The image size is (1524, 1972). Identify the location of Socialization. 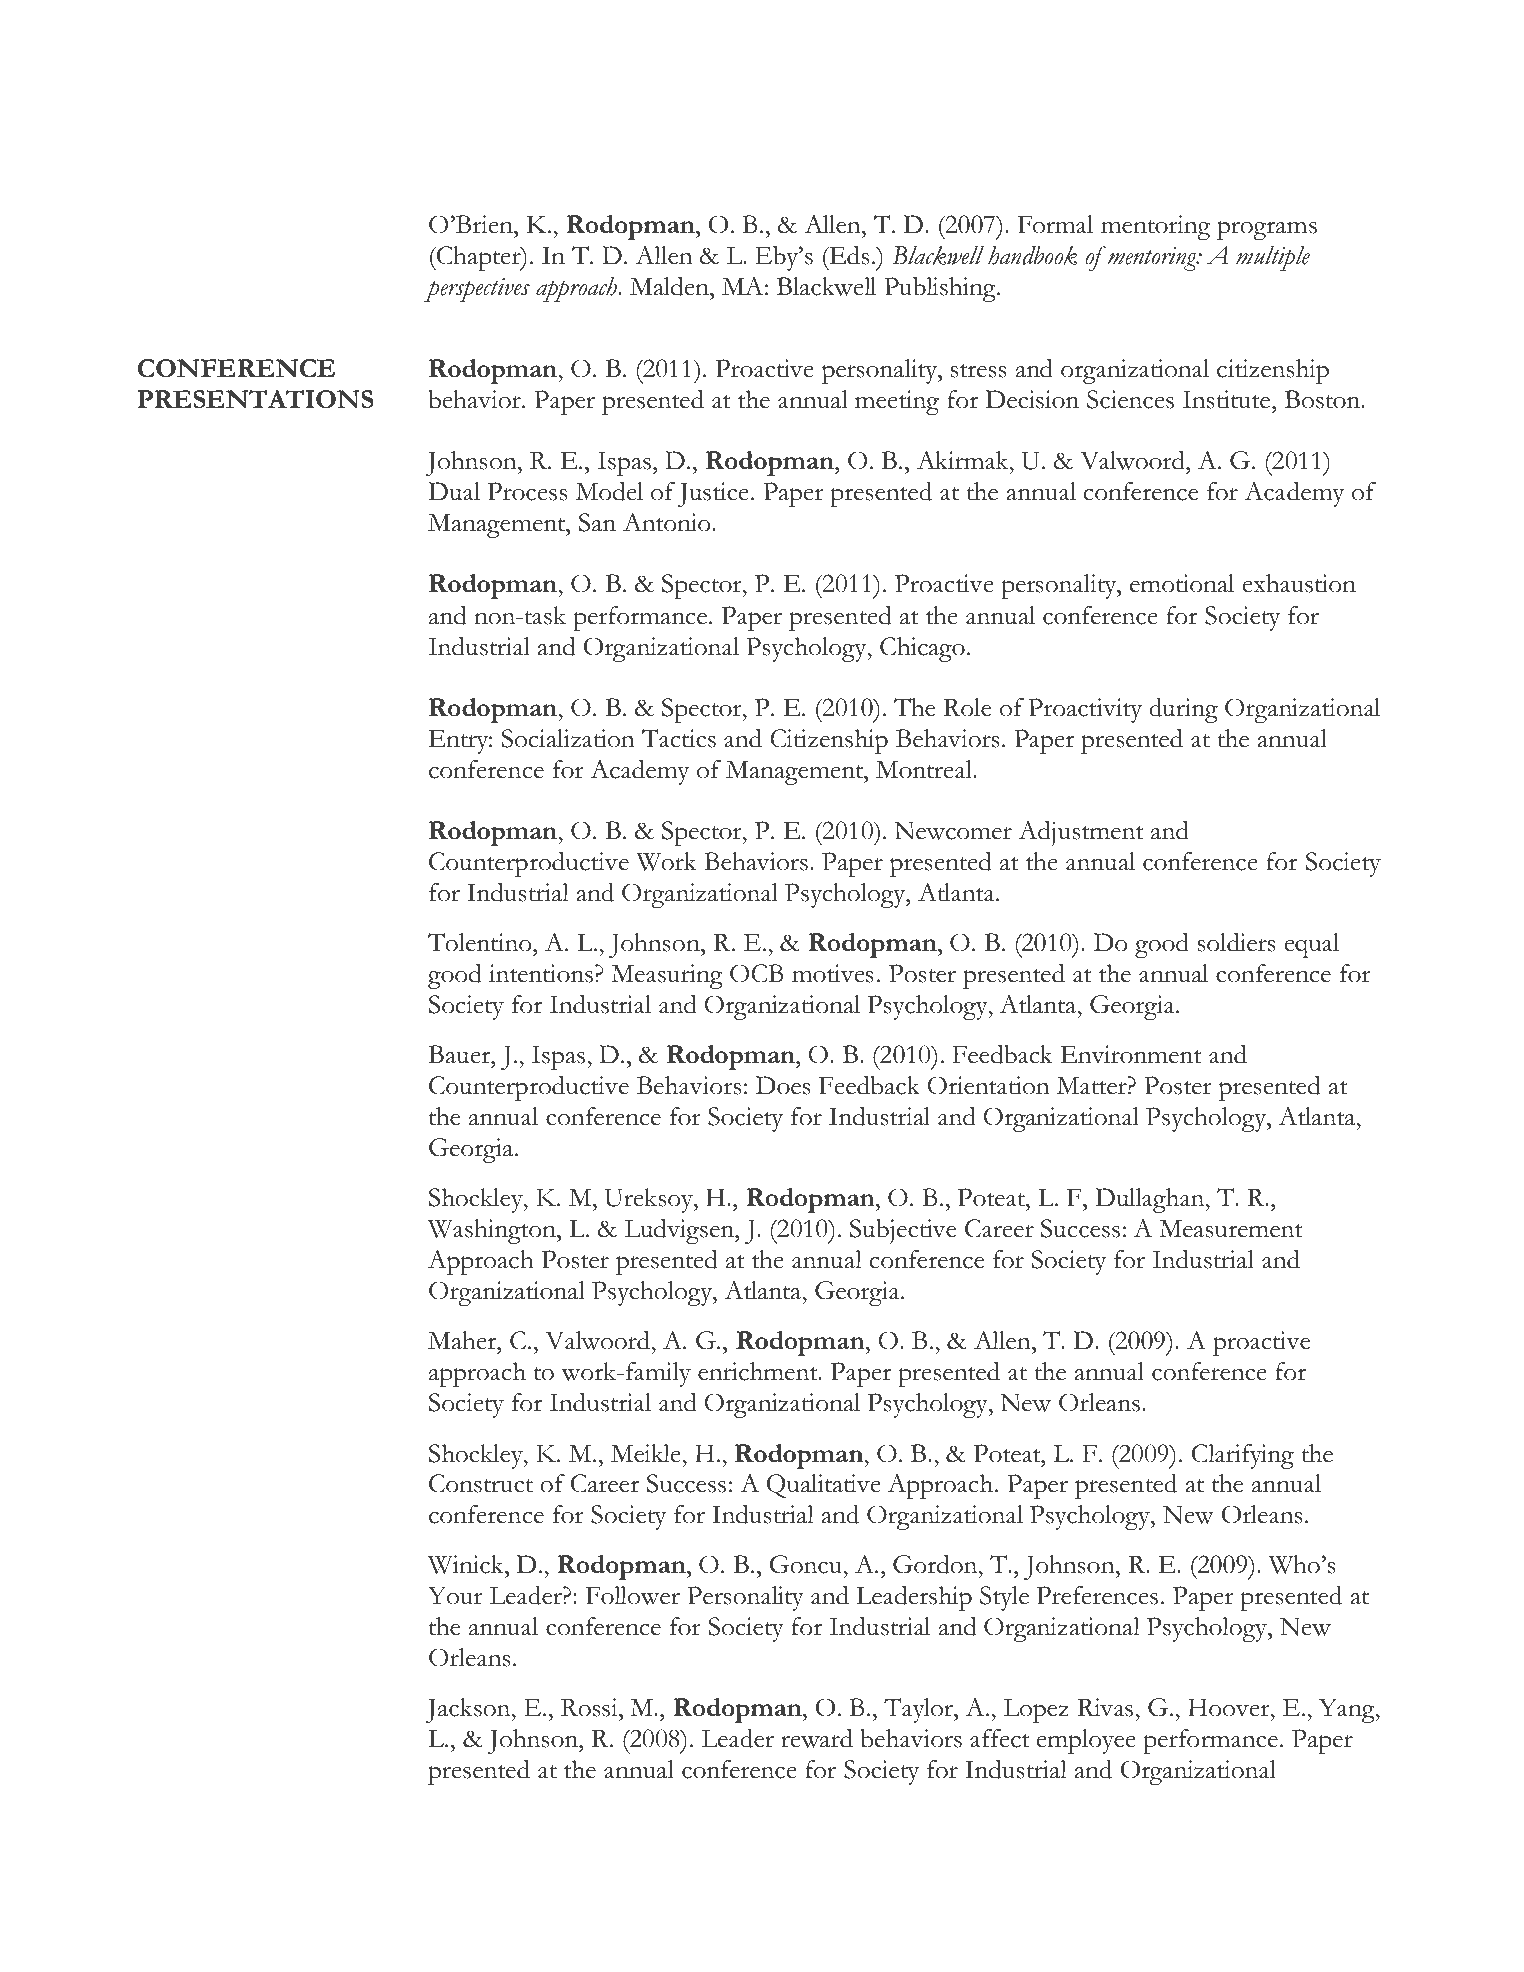
(568, 738).
